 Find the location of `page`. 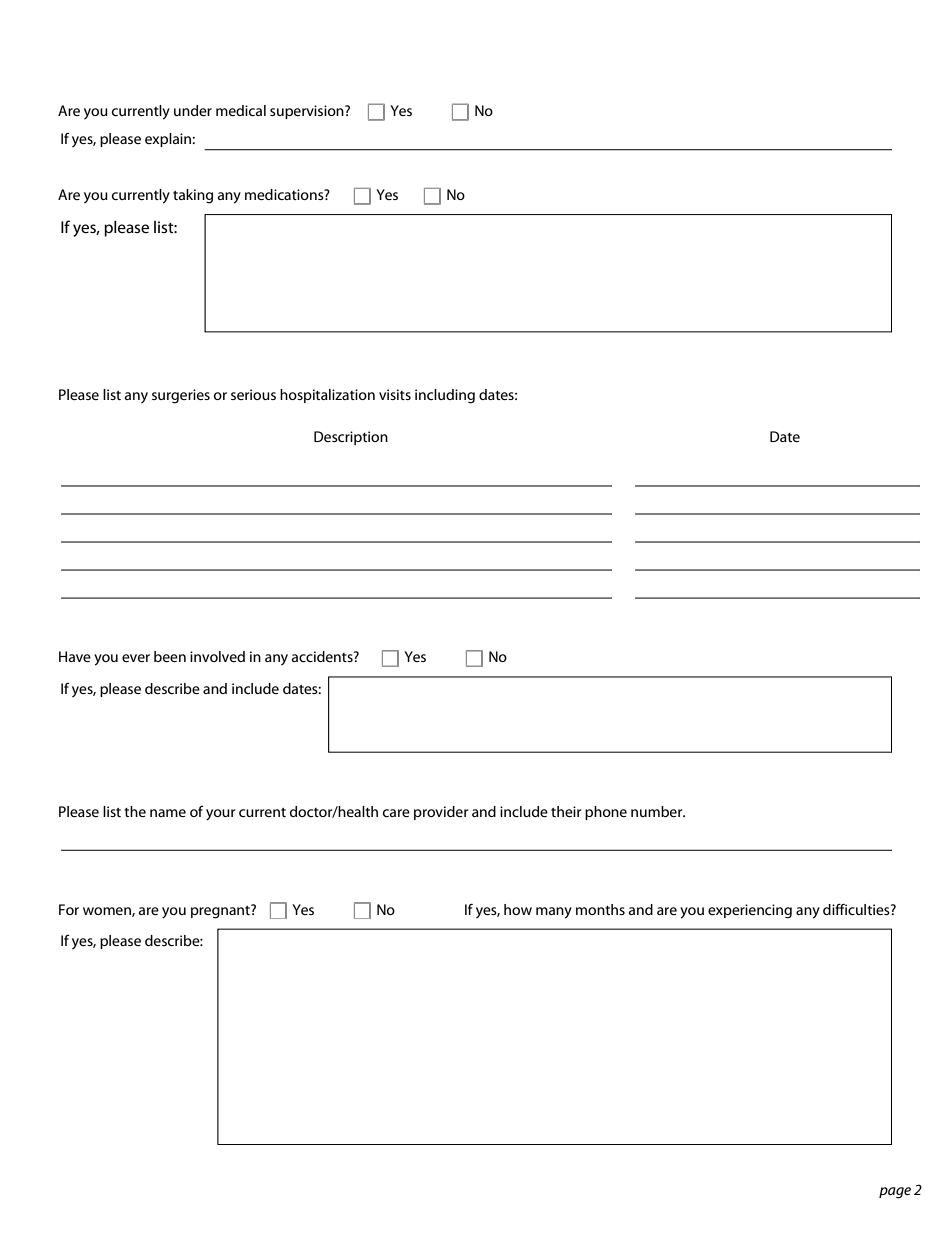

page is located at coordinates (895, 1193).
